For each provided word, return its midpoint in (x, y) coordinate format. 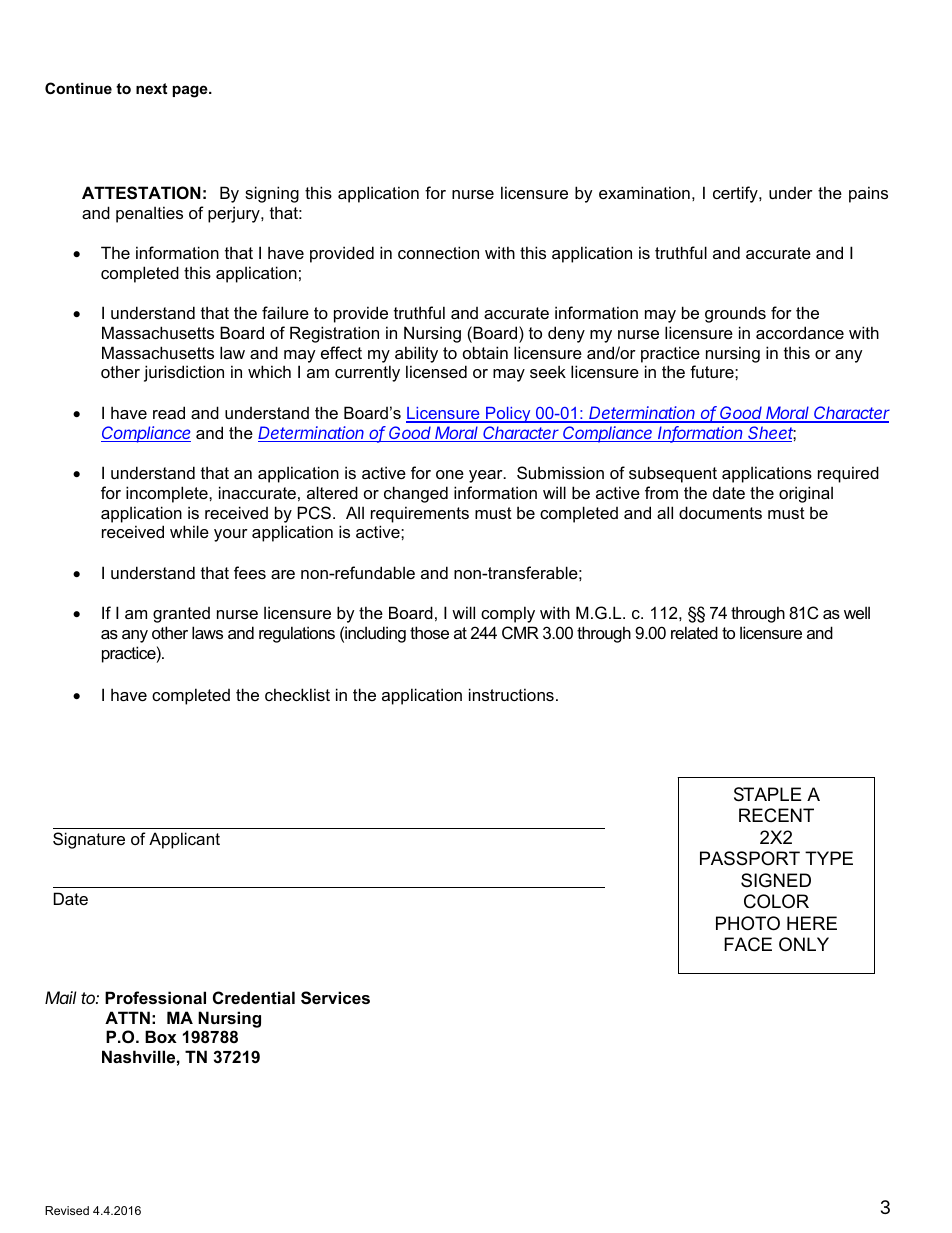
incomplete (168, 494)
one (450, 474)
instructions (511, 694)
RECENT (776, 815)
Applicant (184, 840)
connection (438, 252)
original (806, 494)
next (151, 88)
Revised (67, 1210)
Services (335, 998)
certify (736, 194)
